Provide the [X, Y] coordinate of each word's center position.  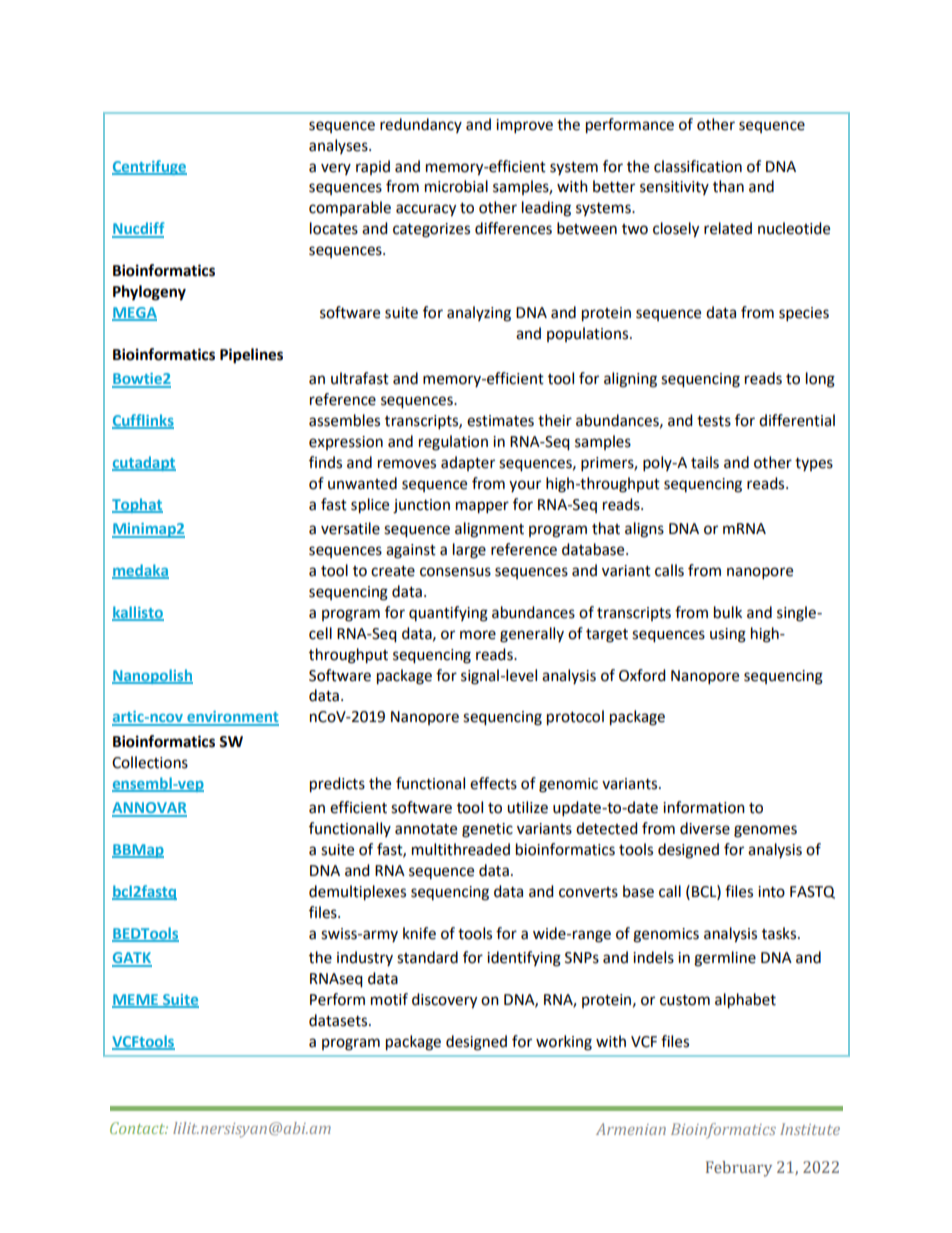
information [704, 807]
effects [493, 783]
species [804, 314]
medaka [140, 571]
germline [725, 959]
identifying [524, 959]
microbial [456, 186]
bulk [728, 612]
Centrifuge [149, 167]
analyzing [479, 314]
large [469, 551]
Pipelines [251, 356]
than [728, 186]
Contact [139, 1128]
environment [232, 718]
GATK [132, 959]
